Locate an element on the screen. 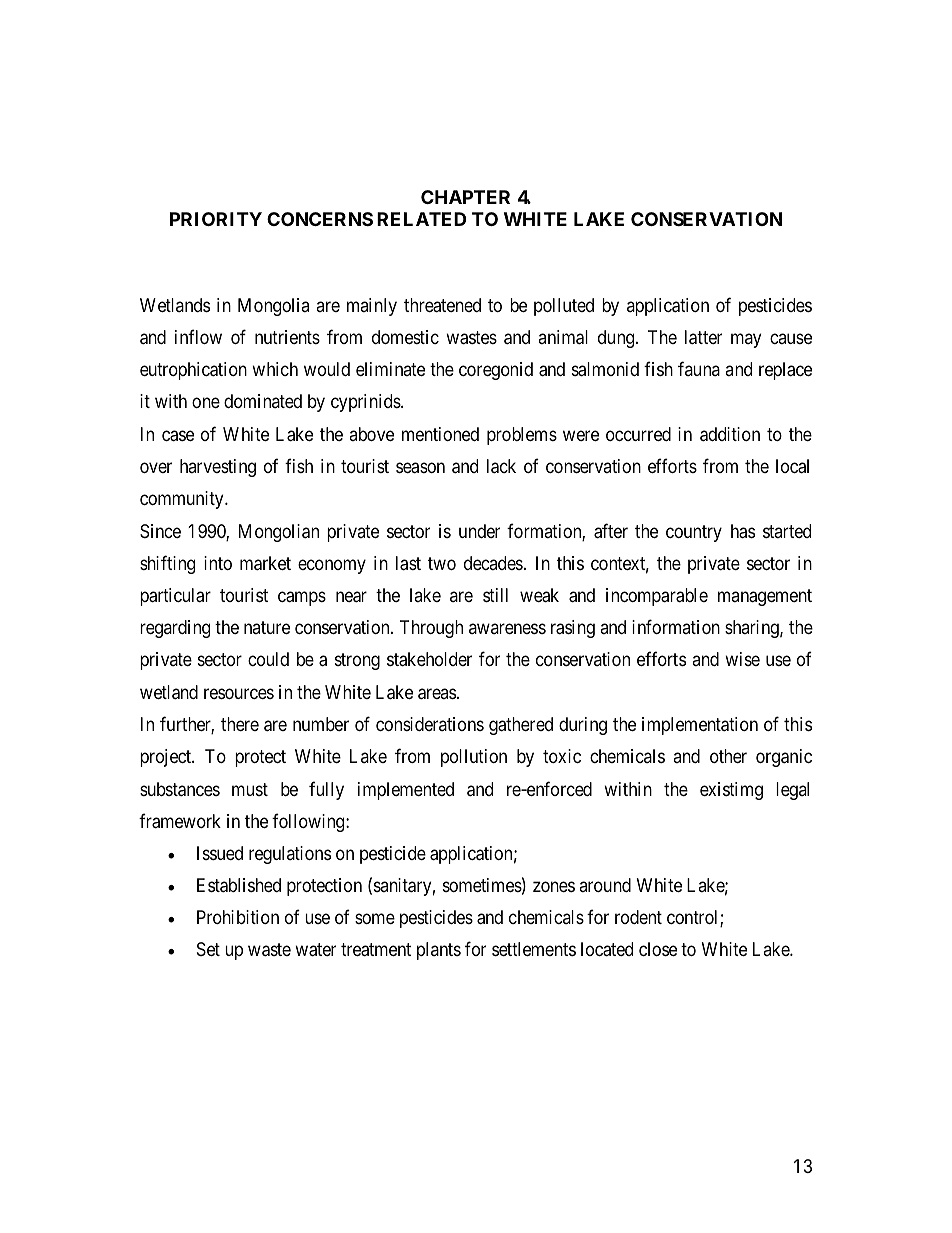  PRIORITY is located at coordinates (216, 219).
